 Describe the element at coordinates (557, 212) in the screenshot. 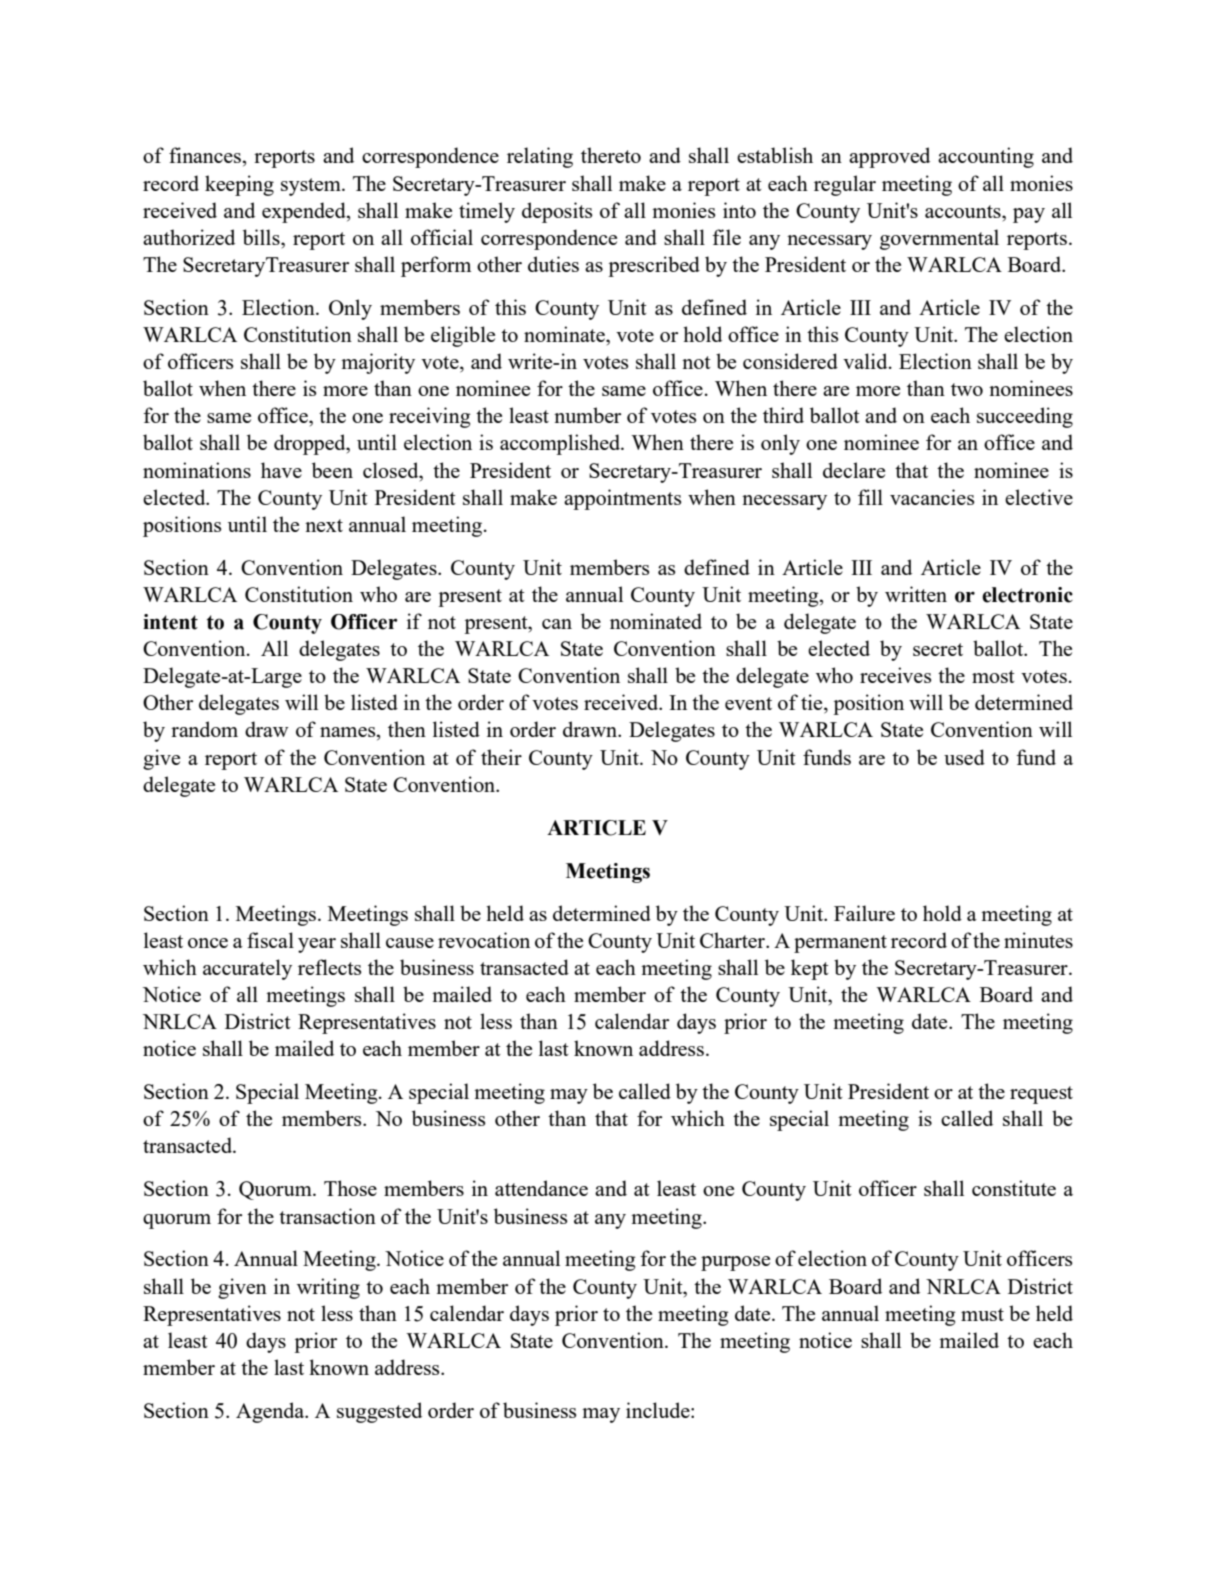

I see `deposits` at that location.
